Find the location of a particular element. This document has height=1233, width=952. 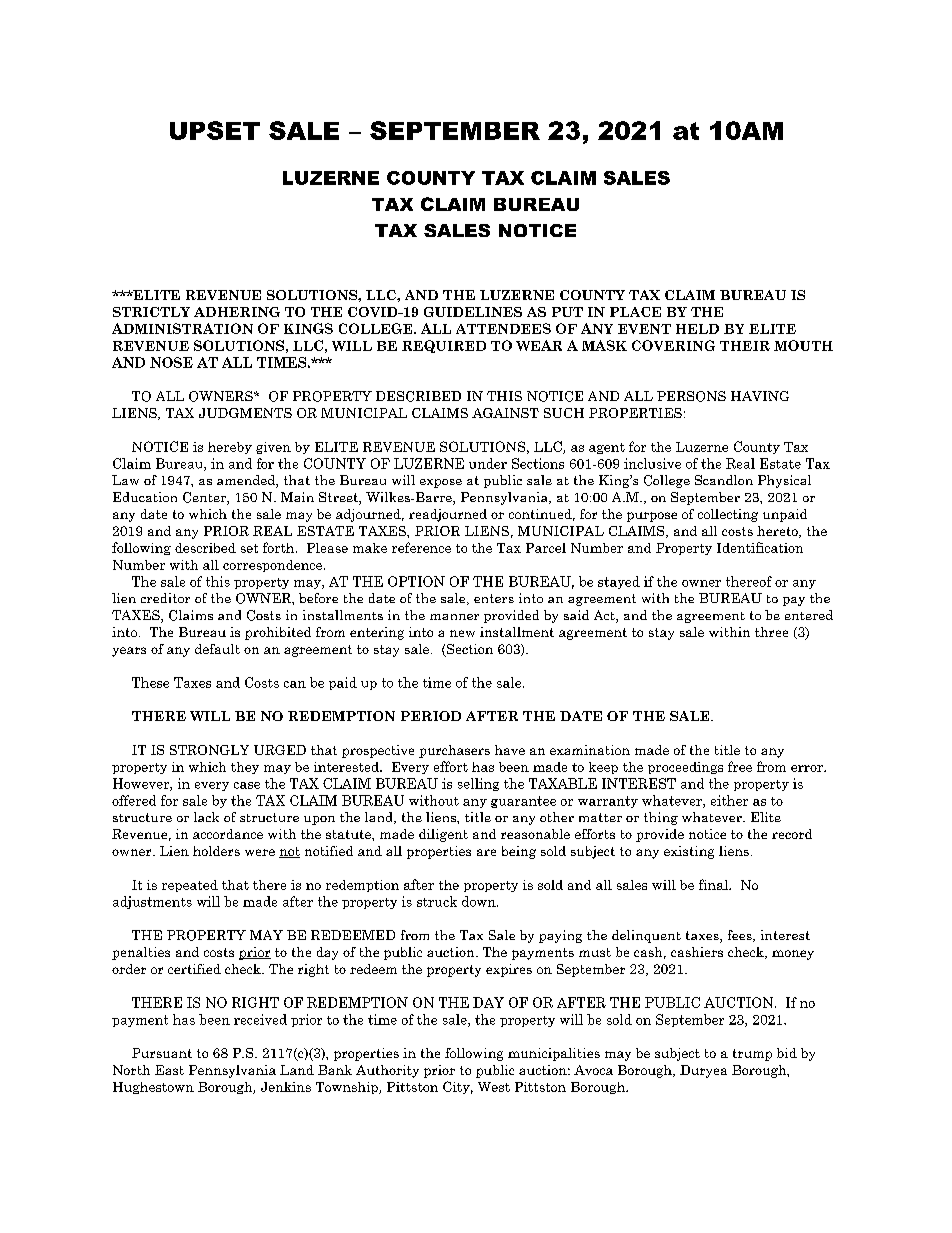

creditor is located at coordinates (165, 598).
